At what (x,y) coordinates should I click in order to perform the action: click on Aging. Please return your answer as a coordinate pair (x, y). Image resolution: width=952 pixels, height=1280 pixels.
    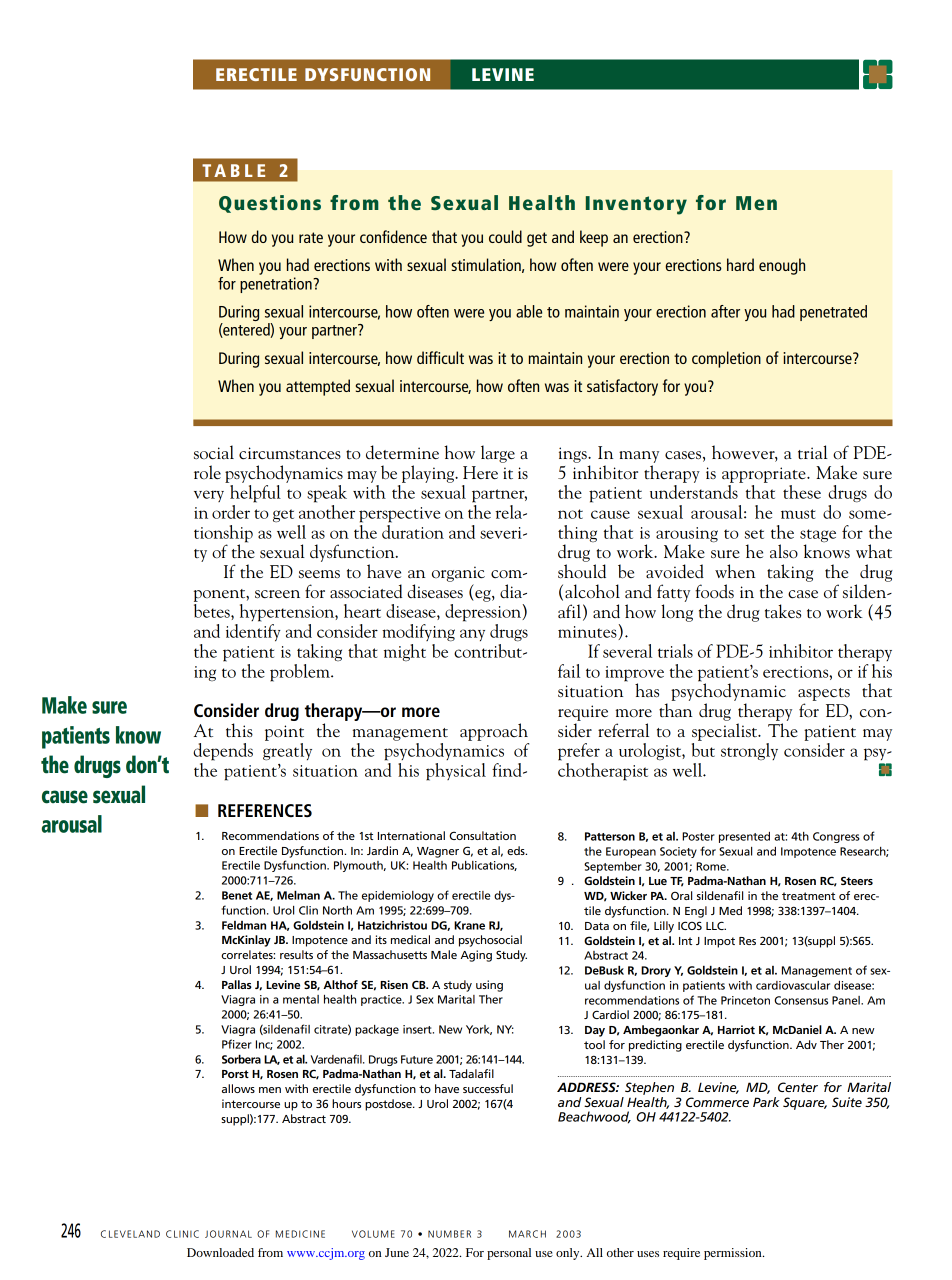
    Looking at the image, I should click on (476, 956).
